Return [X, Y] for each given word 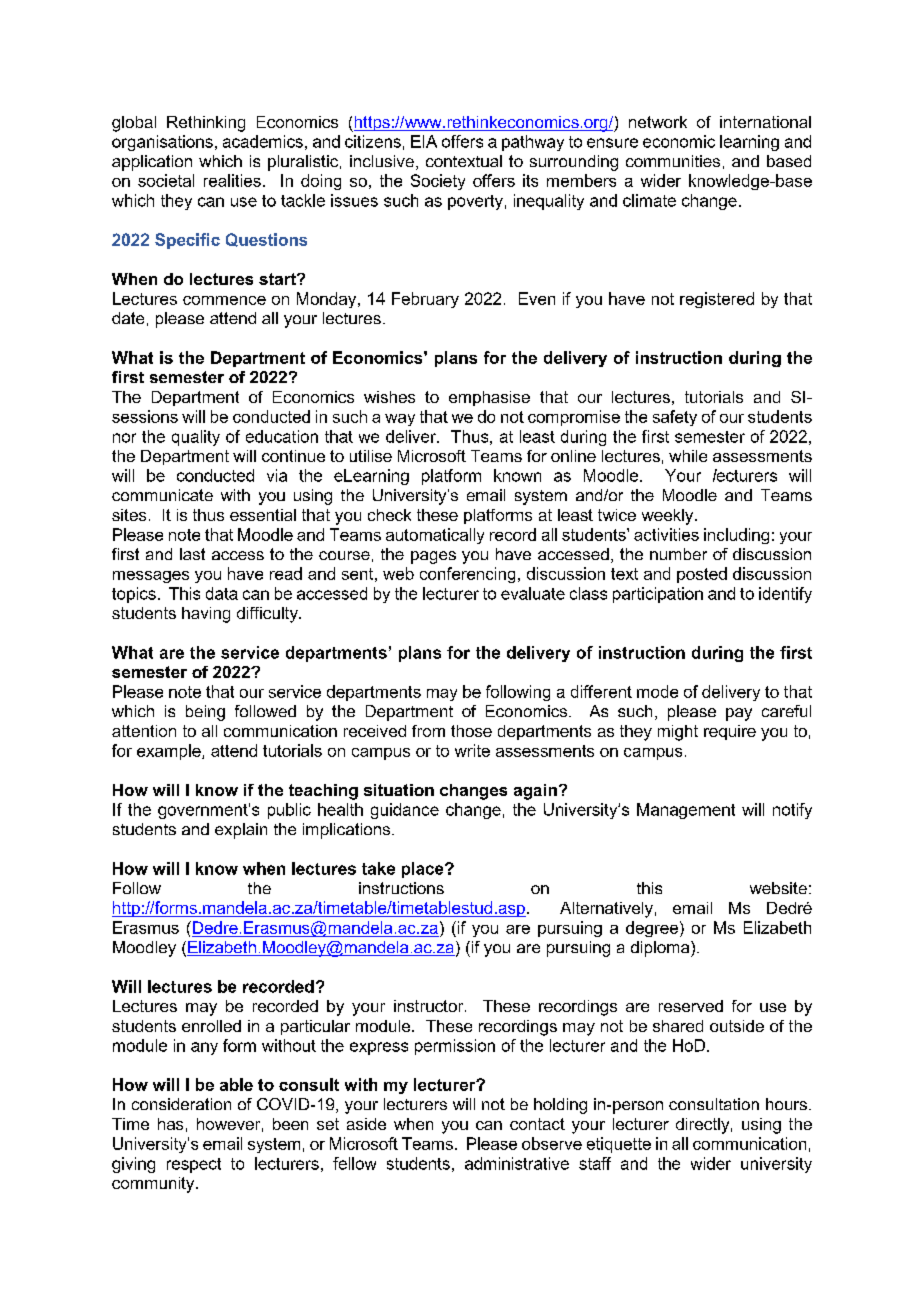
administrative [517, 1163]
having [206, 615]
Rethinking [206, 124]
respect [194, 1165]
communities [673, 161]
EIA [424, 141]
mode [657, 691]
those [471, 731]
